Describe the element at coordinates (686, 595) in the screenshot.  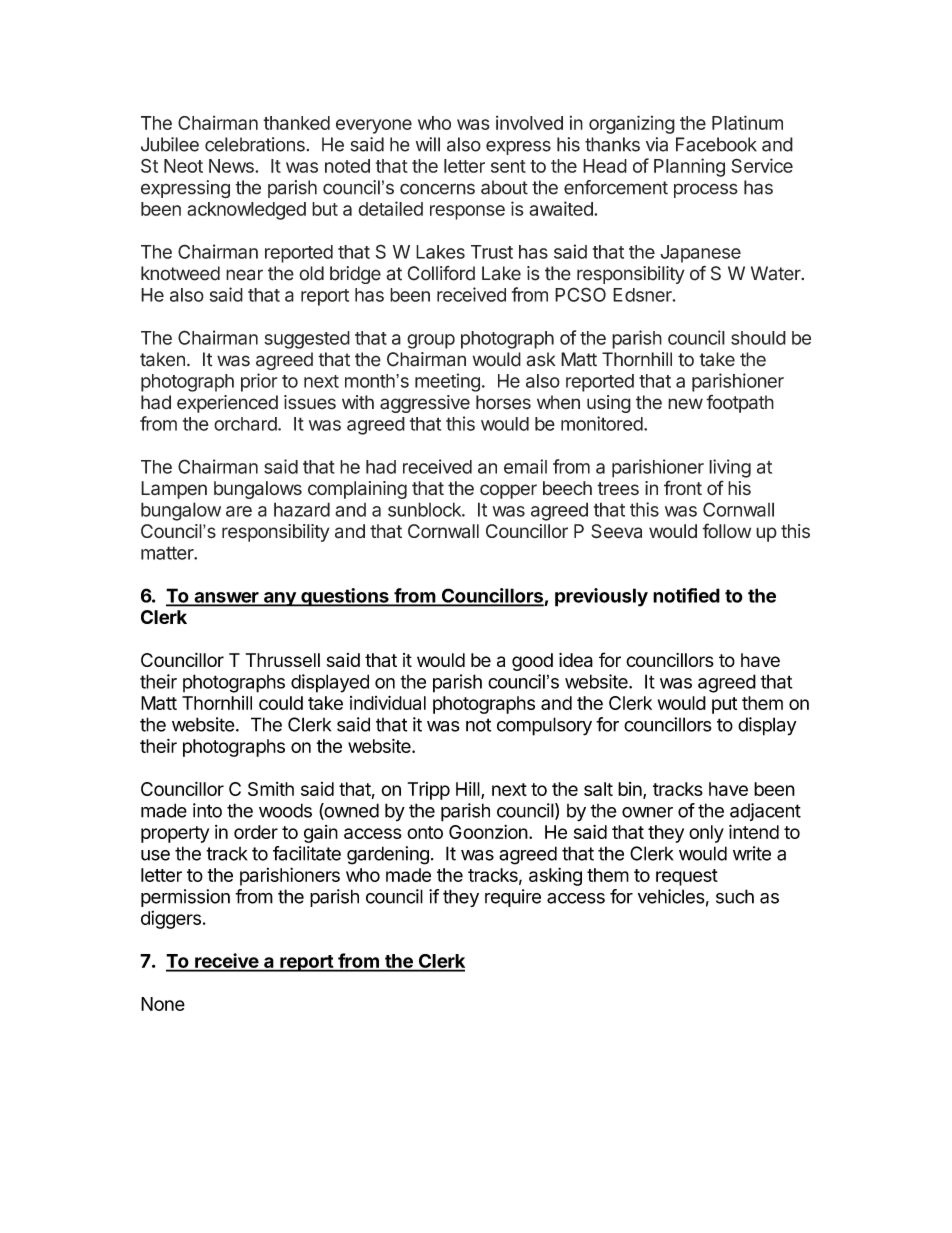
I see `notified` at that location.
